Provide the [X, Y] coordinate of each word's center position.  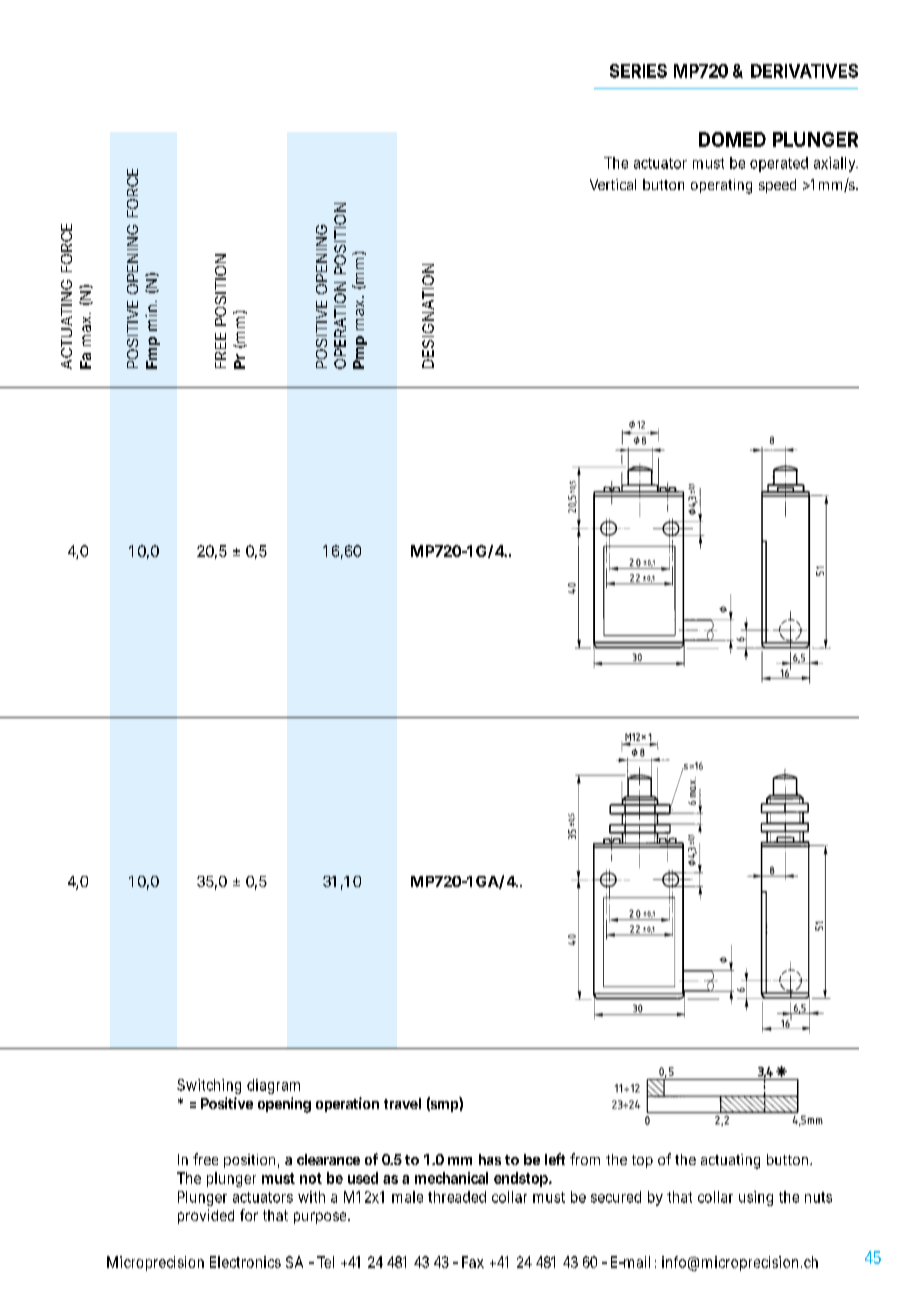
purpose [322, 1218]
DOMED [732, 139]
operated [779, 164]
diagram [273, 1086]
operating [721, 186]
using [756, 1198]
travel [402, 1103]
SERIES [638, 71]
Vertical [613, 184]
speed [777, 186]
